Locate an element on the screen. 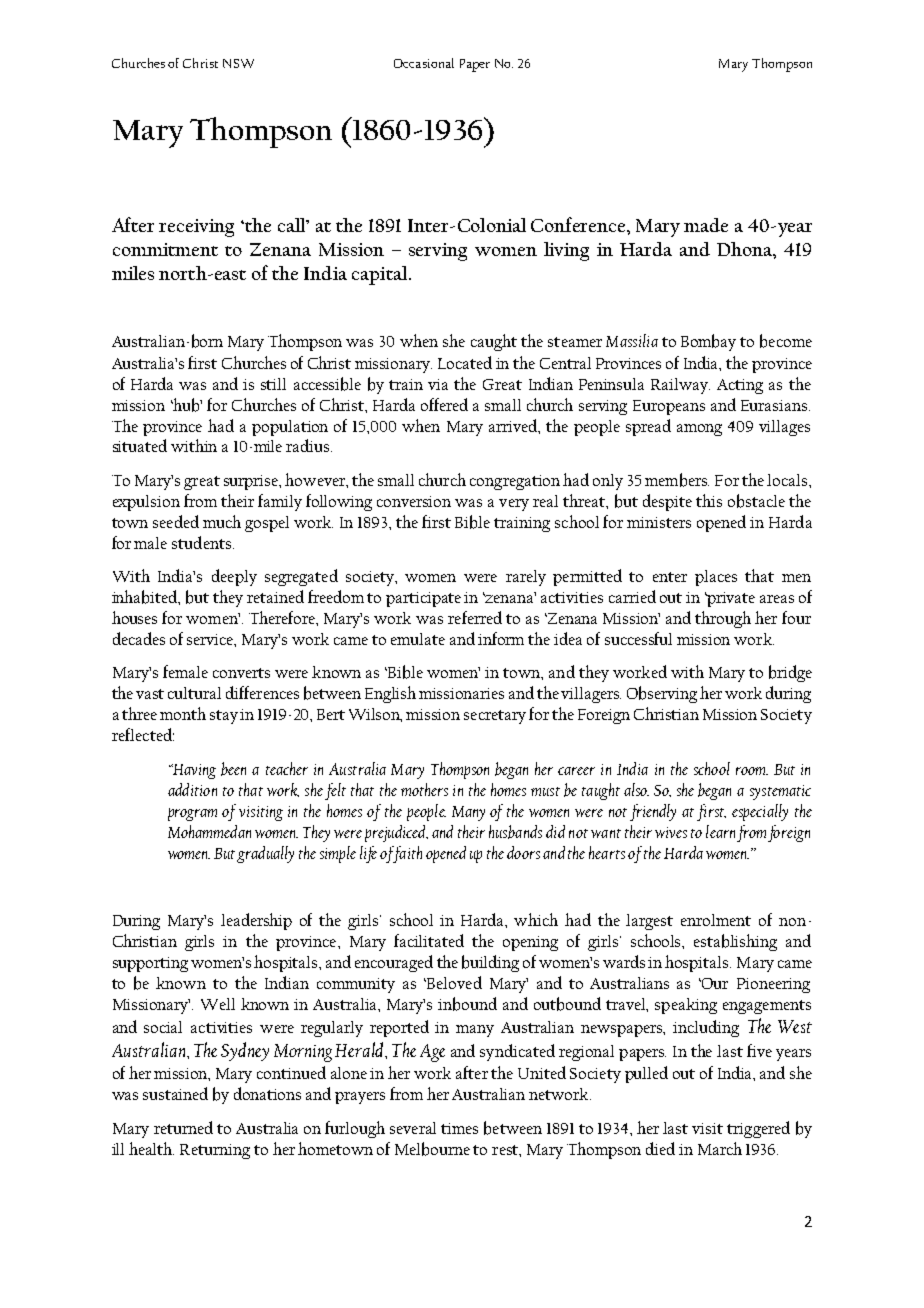 The width and height of the screenshot is (924, 1308). returned is located at coordinates (183, 1127).
